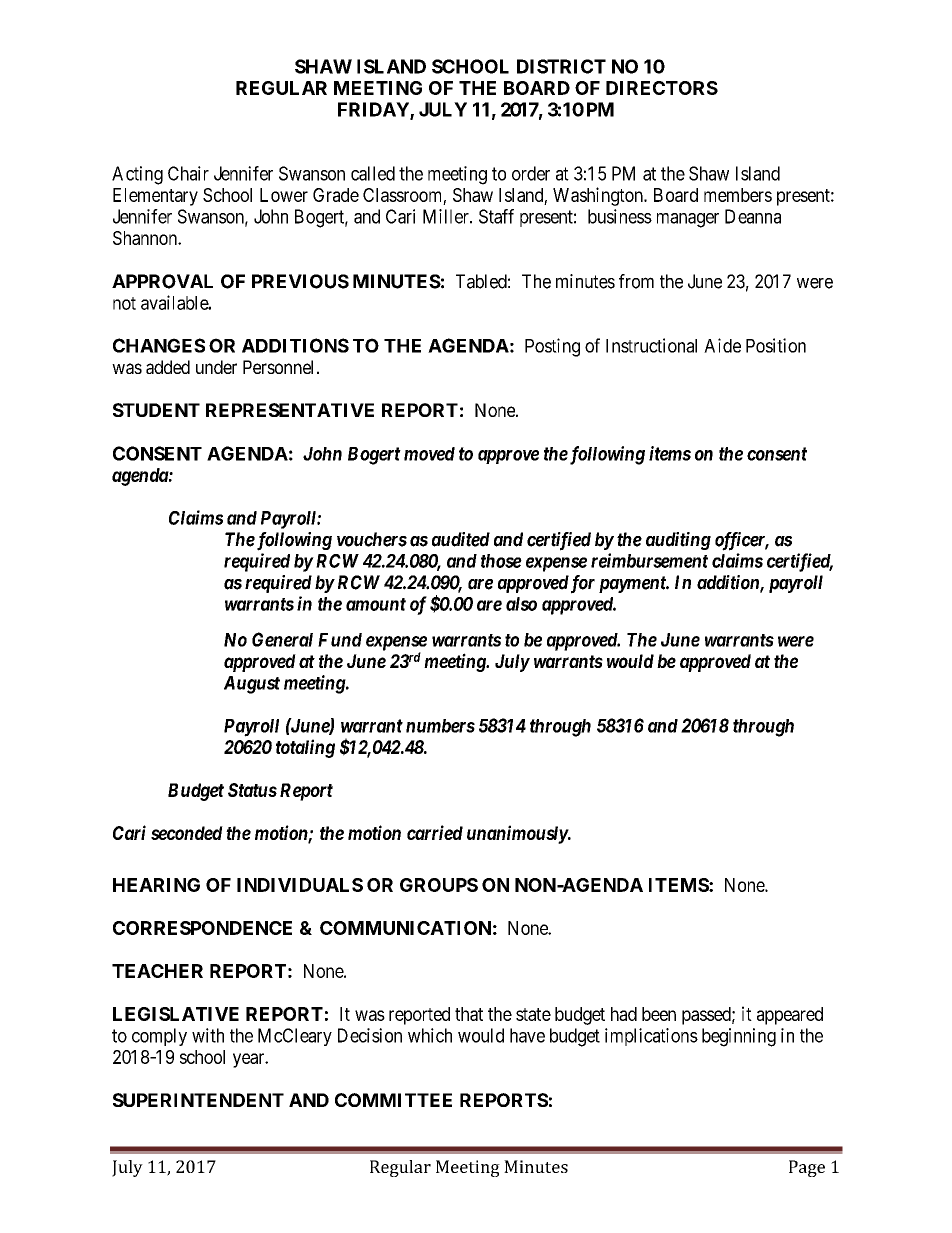  Describe the element at coordinates (659, 1014) in the screenshot. I see `been` at that location.
